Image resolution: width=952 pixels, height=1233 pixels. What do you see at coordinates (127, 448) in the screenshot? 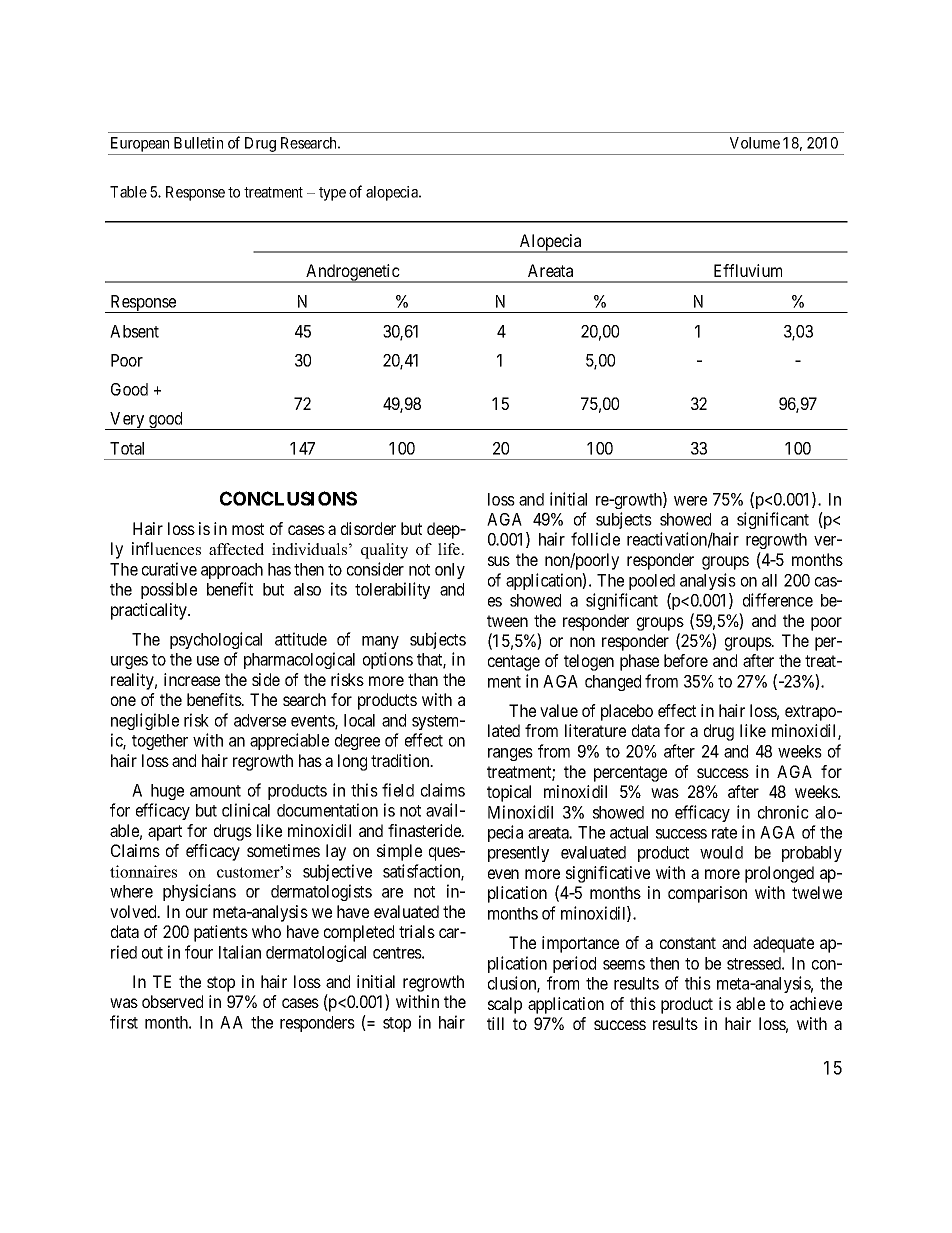
I see `Total` at bounding box center [127, 448].
